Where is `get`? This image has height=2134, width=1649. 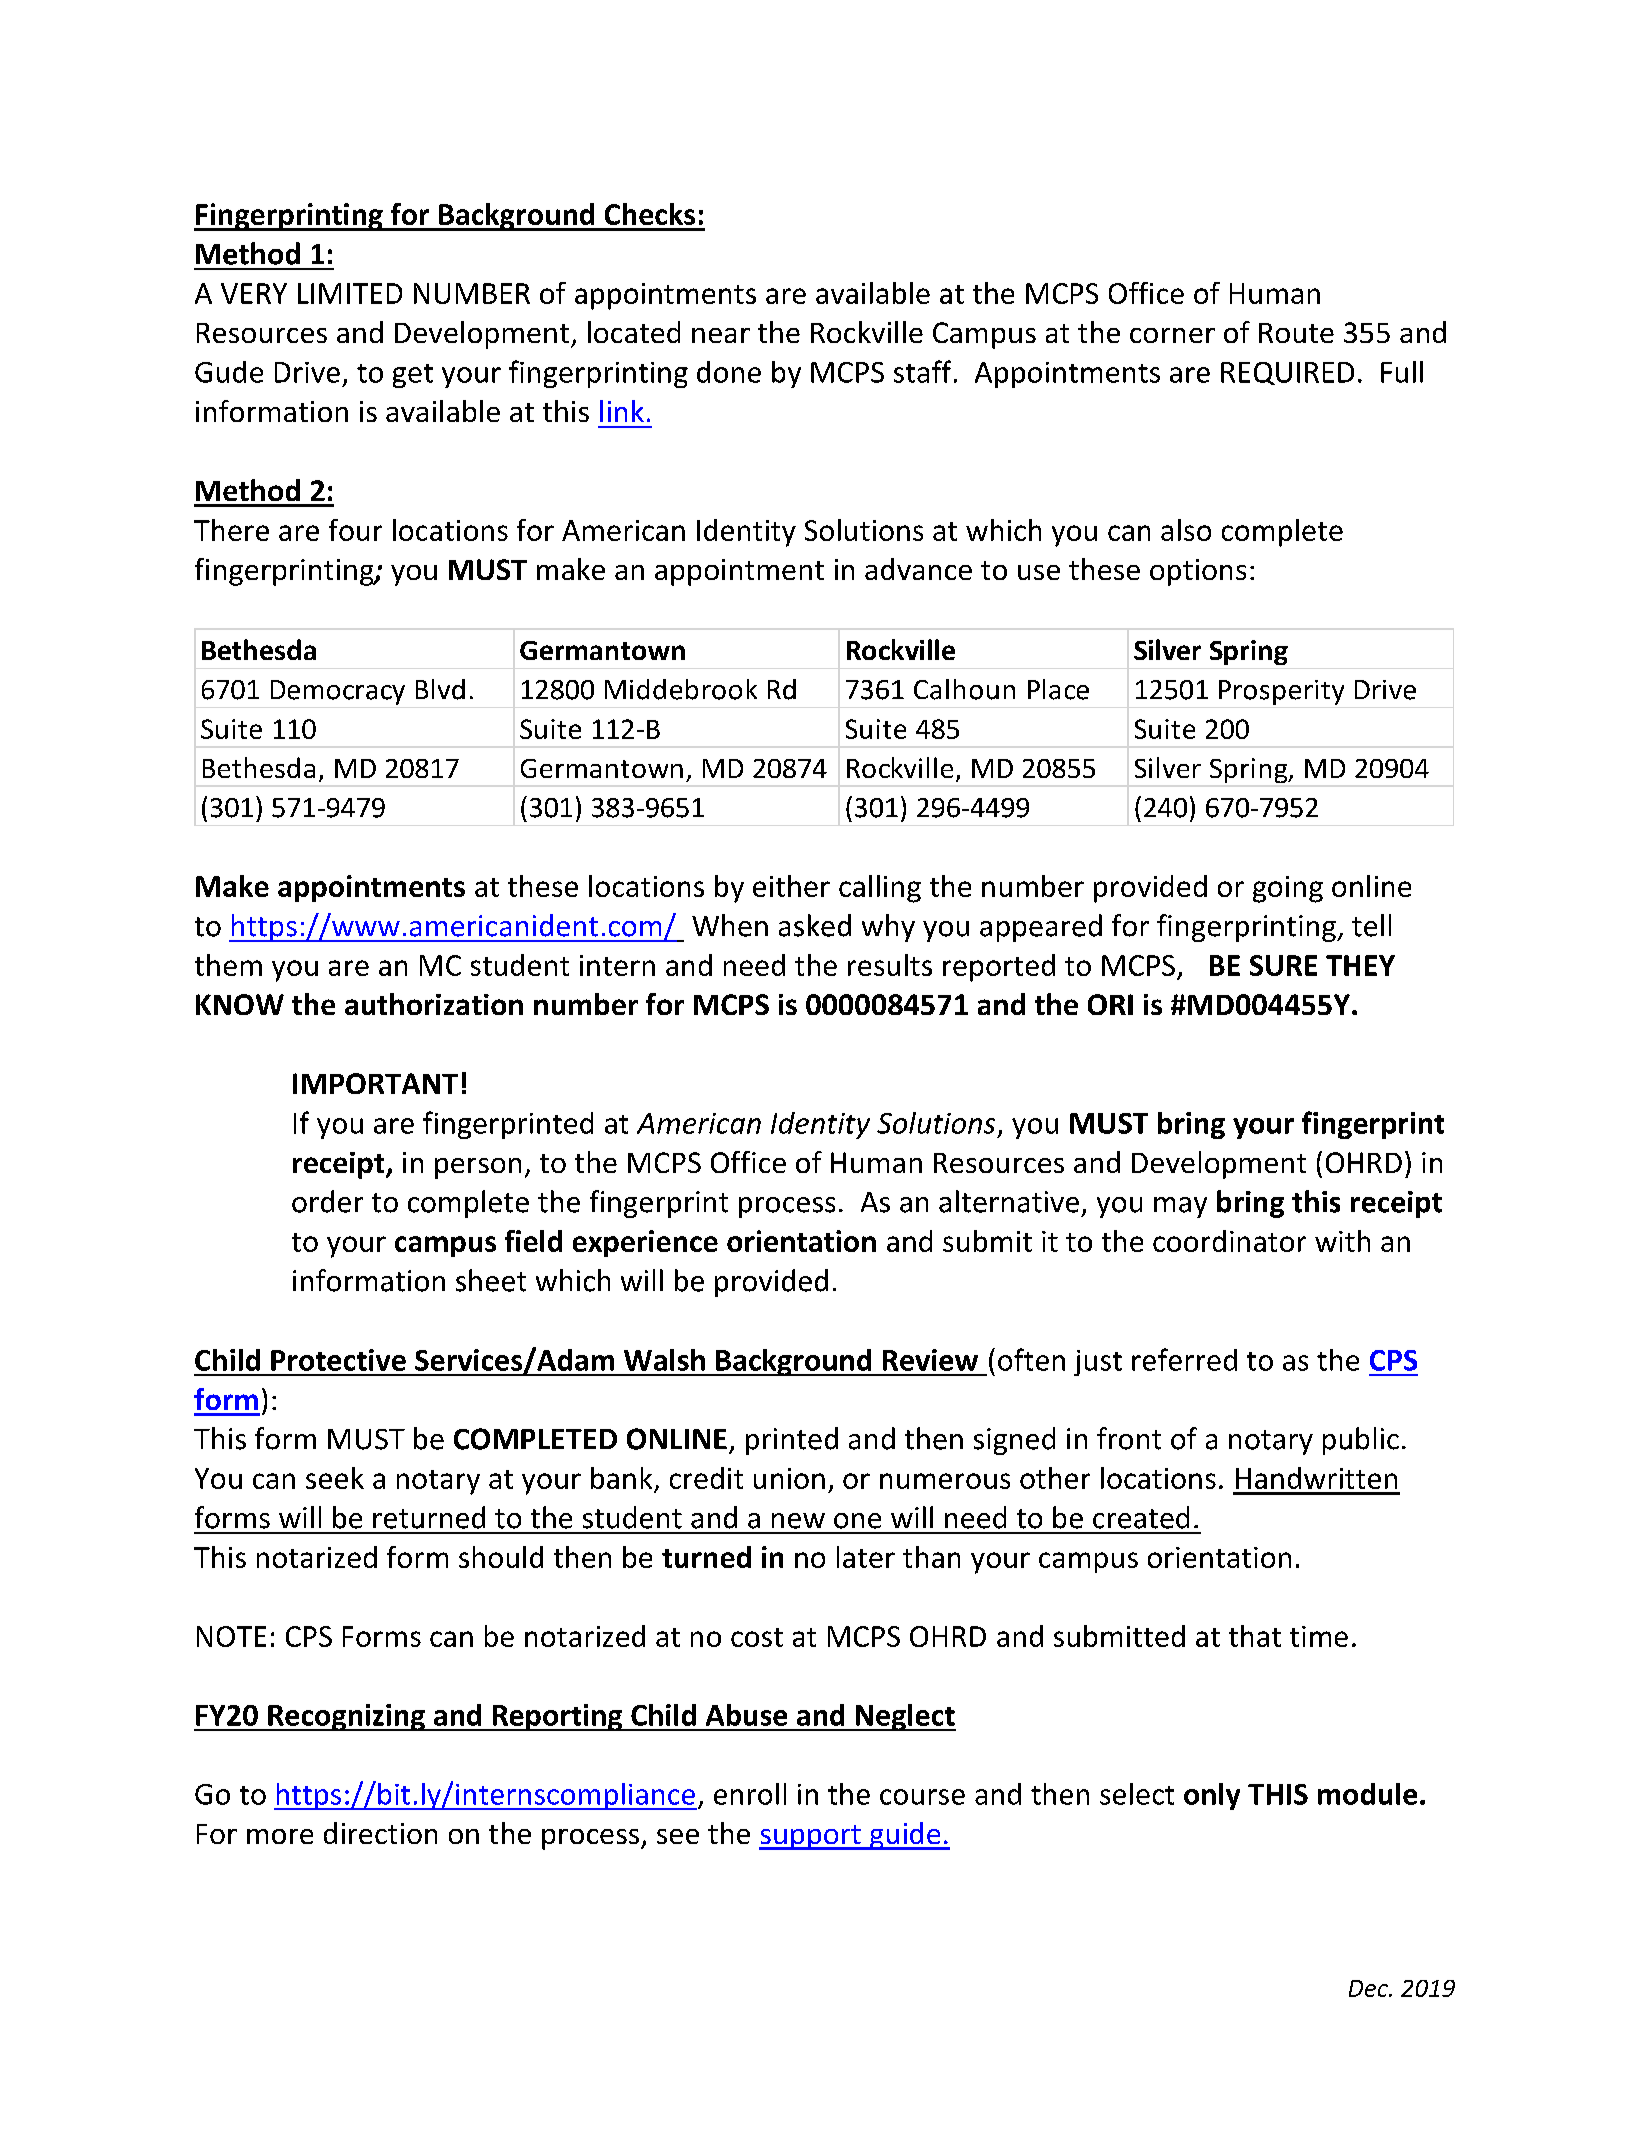 get is located at coordinates (413, 376).
